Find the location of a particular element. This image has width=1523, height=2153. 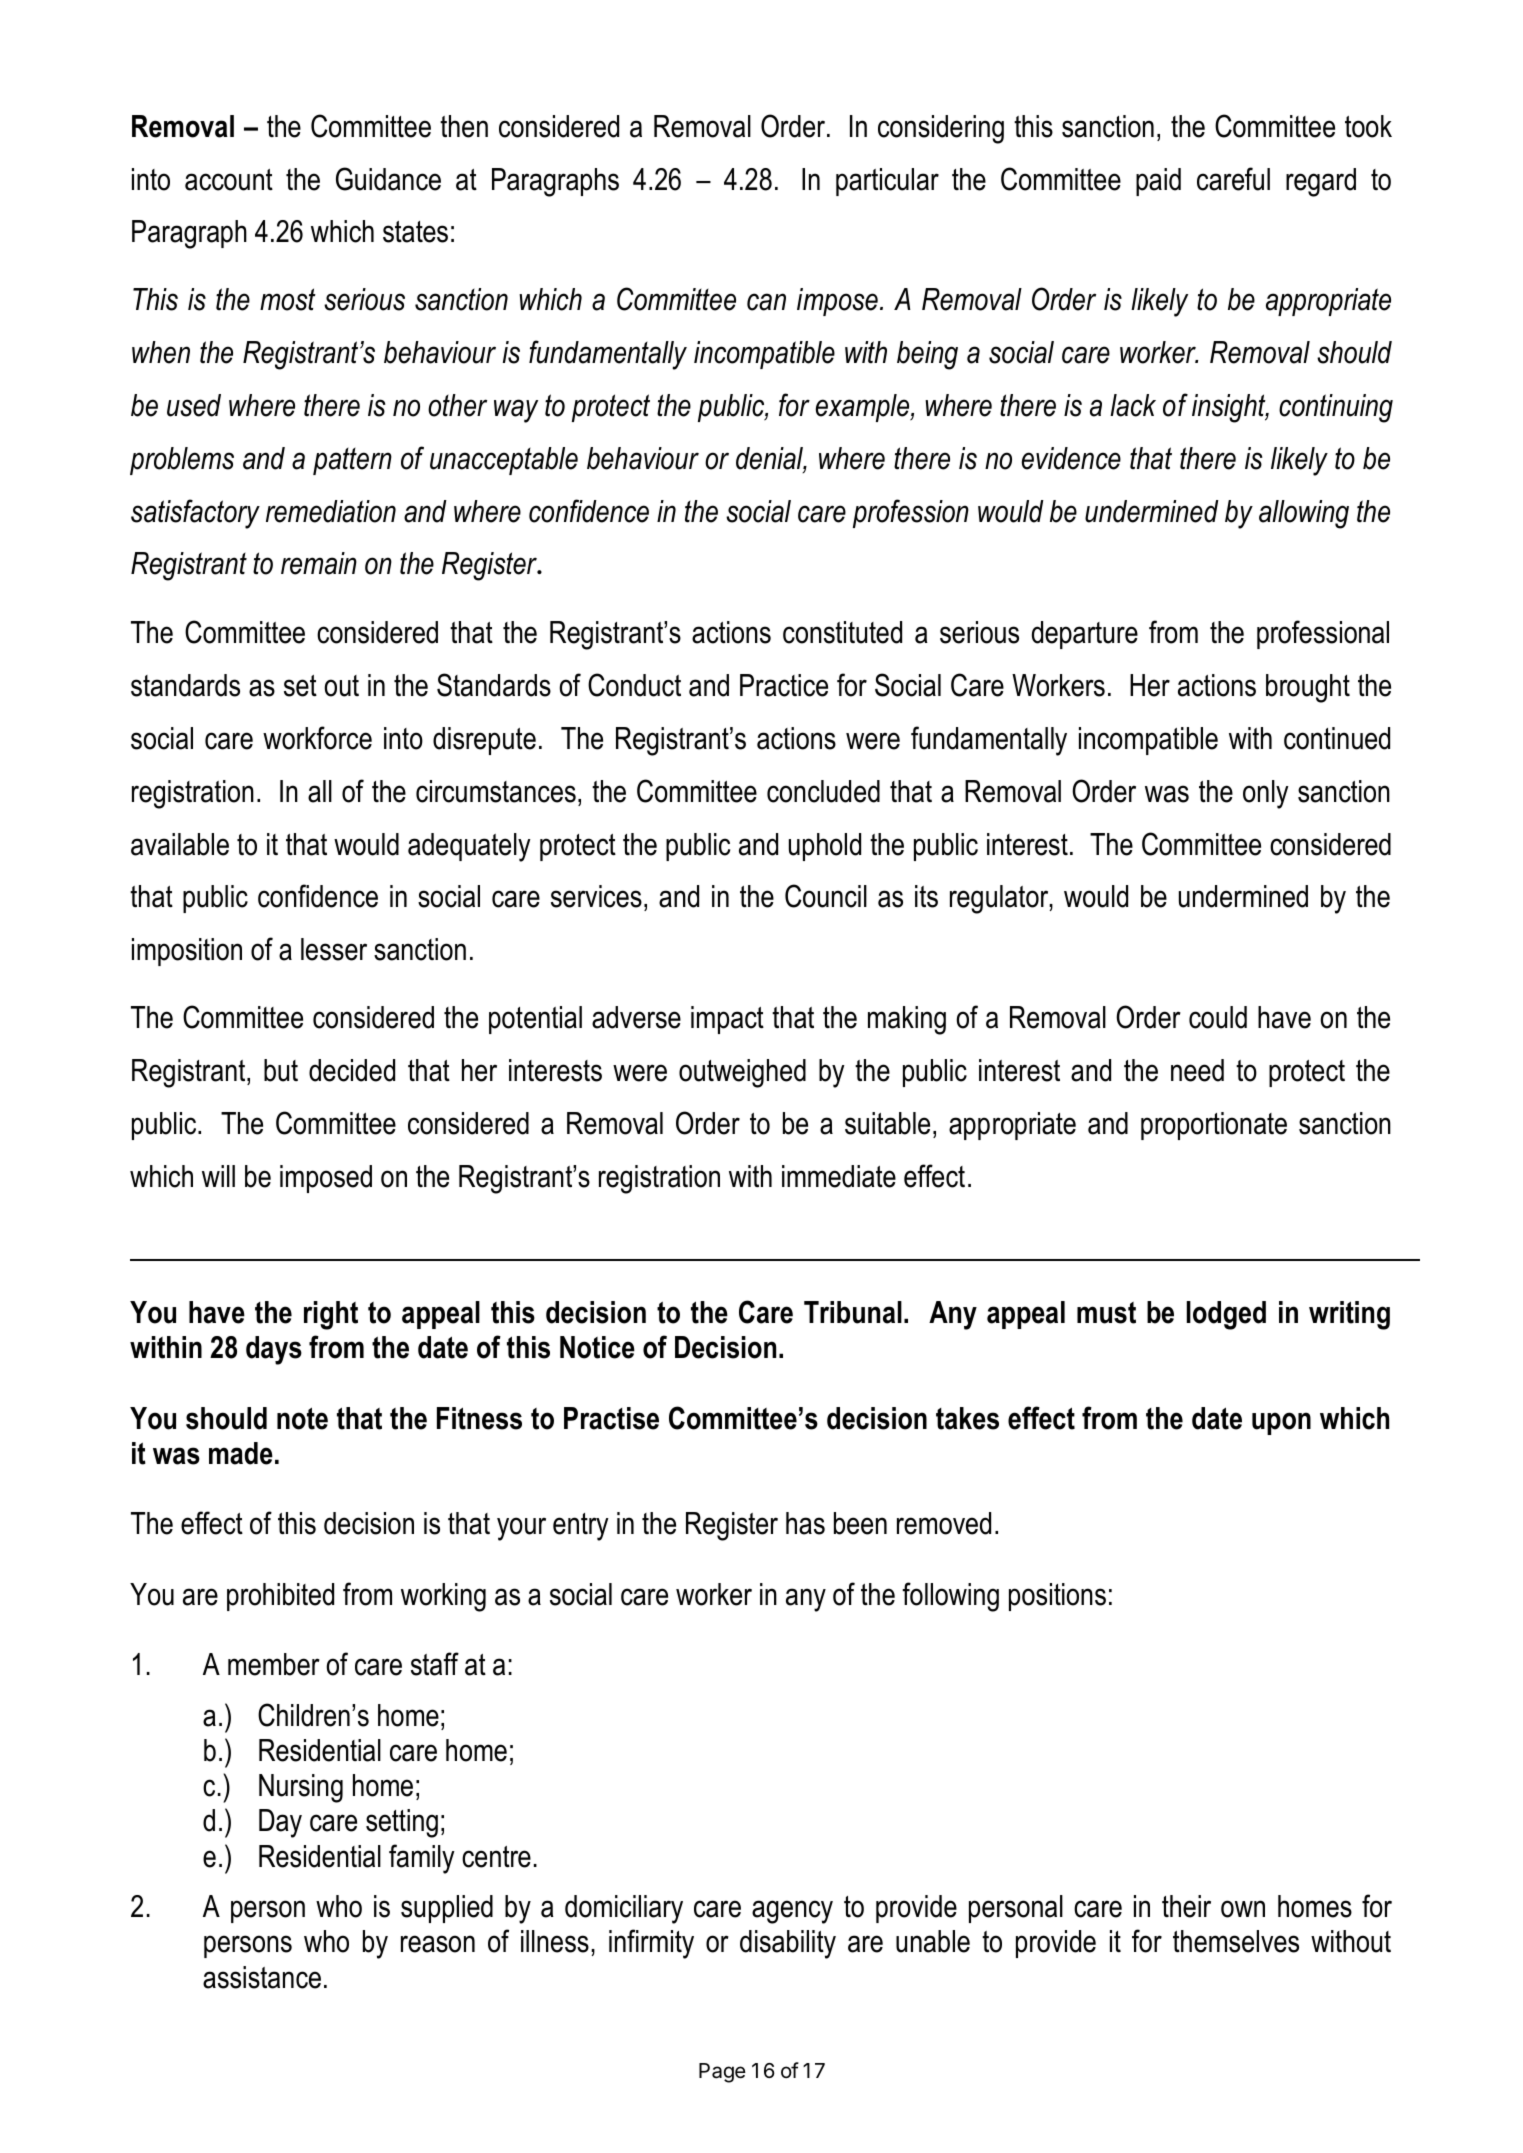

assistance is located at coordinates (262, 1977).
